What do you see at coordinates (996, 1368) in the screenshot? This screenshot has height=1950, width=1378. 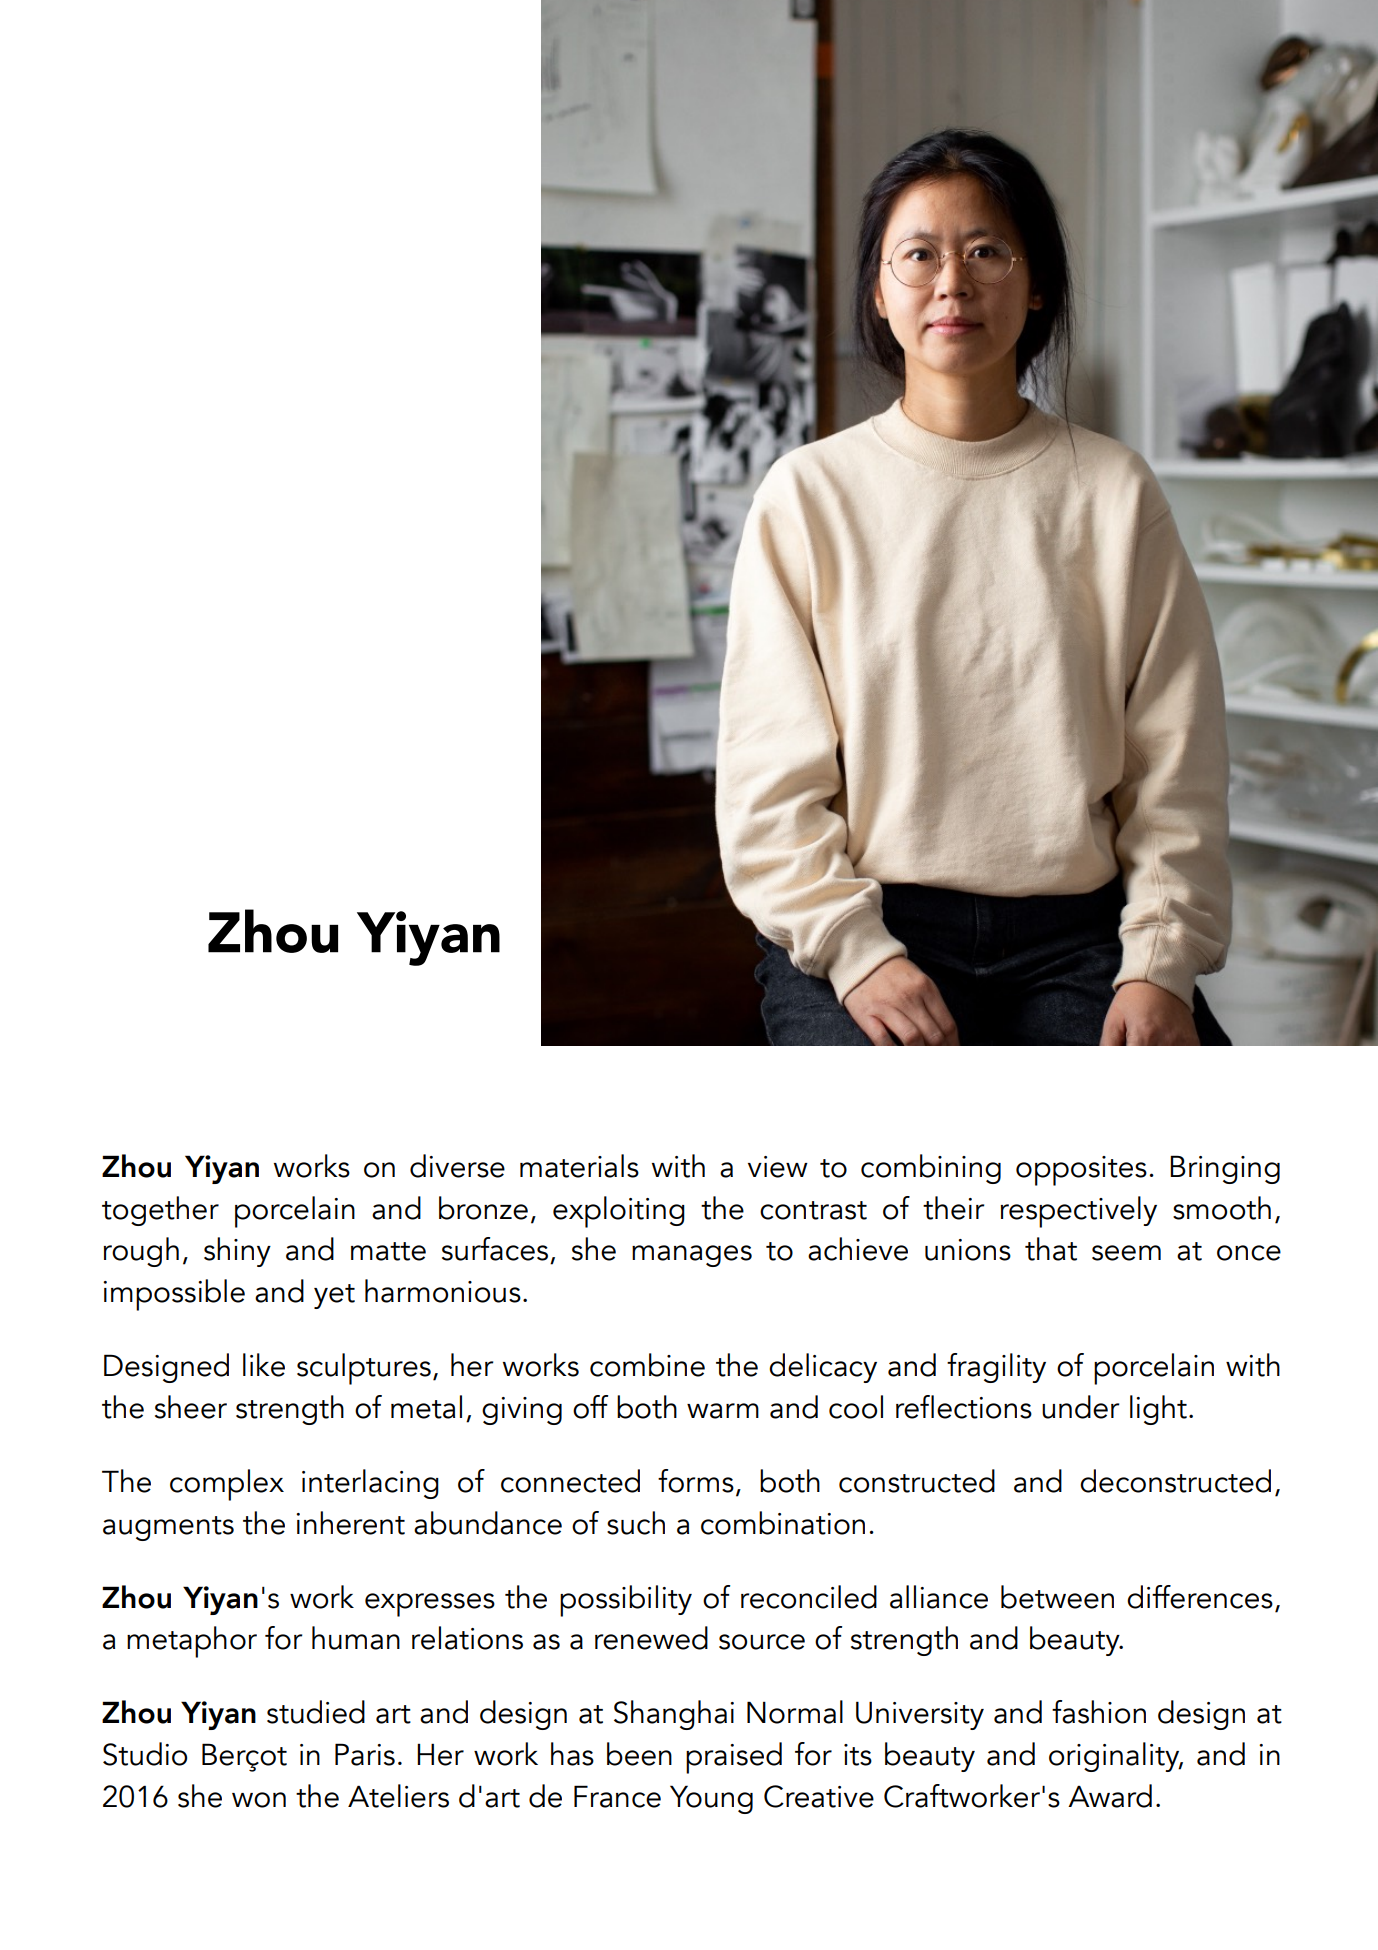 I see `fragility` at bounding box center [996, 1368].
